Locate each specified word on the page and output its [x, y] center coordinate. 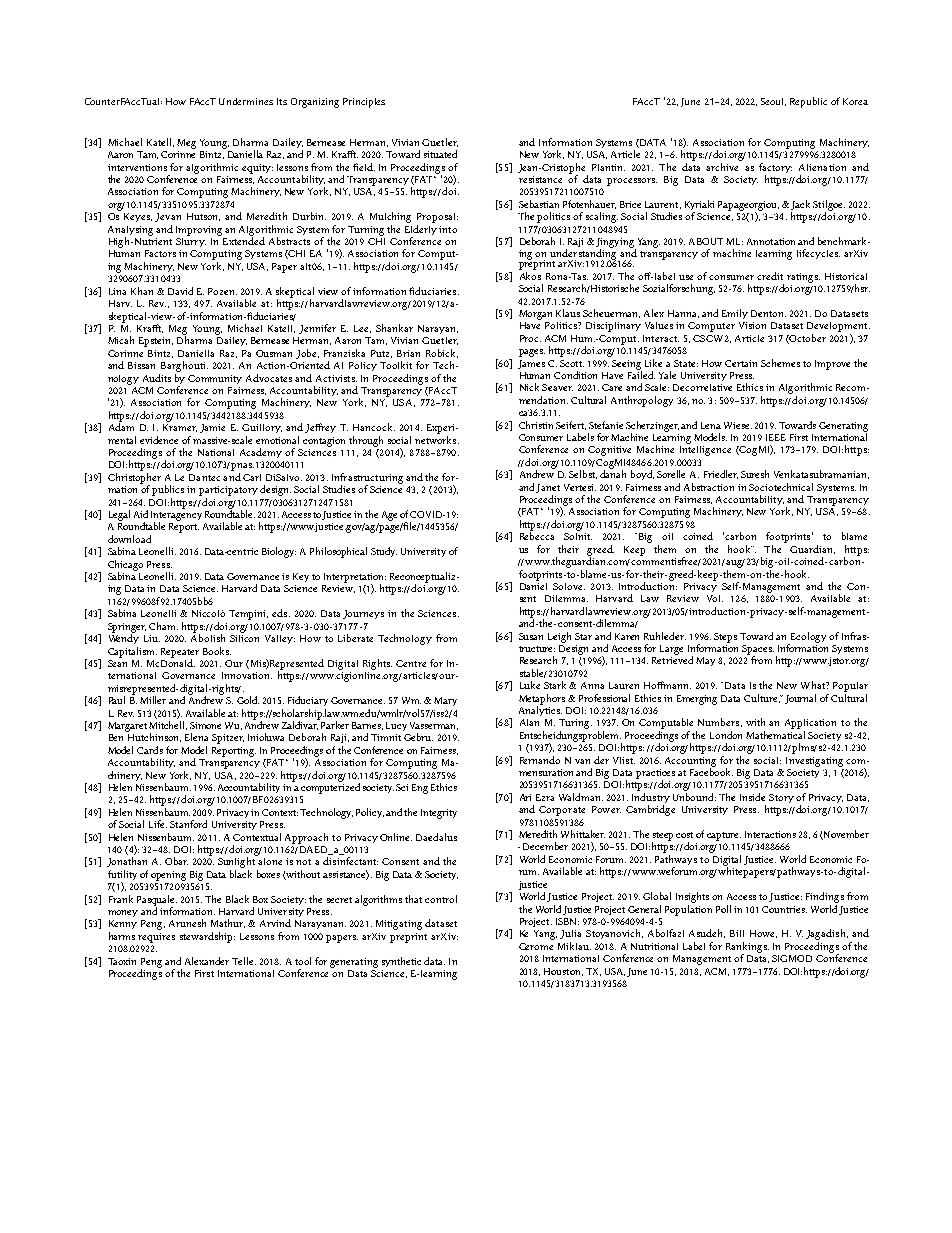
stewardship [207, 937]
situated [440, 154]
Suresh [755, 474]
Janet [548, 488]
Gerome [536, 946]
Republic [808, 102]
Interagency [176, 517]
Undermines [246, 101]
